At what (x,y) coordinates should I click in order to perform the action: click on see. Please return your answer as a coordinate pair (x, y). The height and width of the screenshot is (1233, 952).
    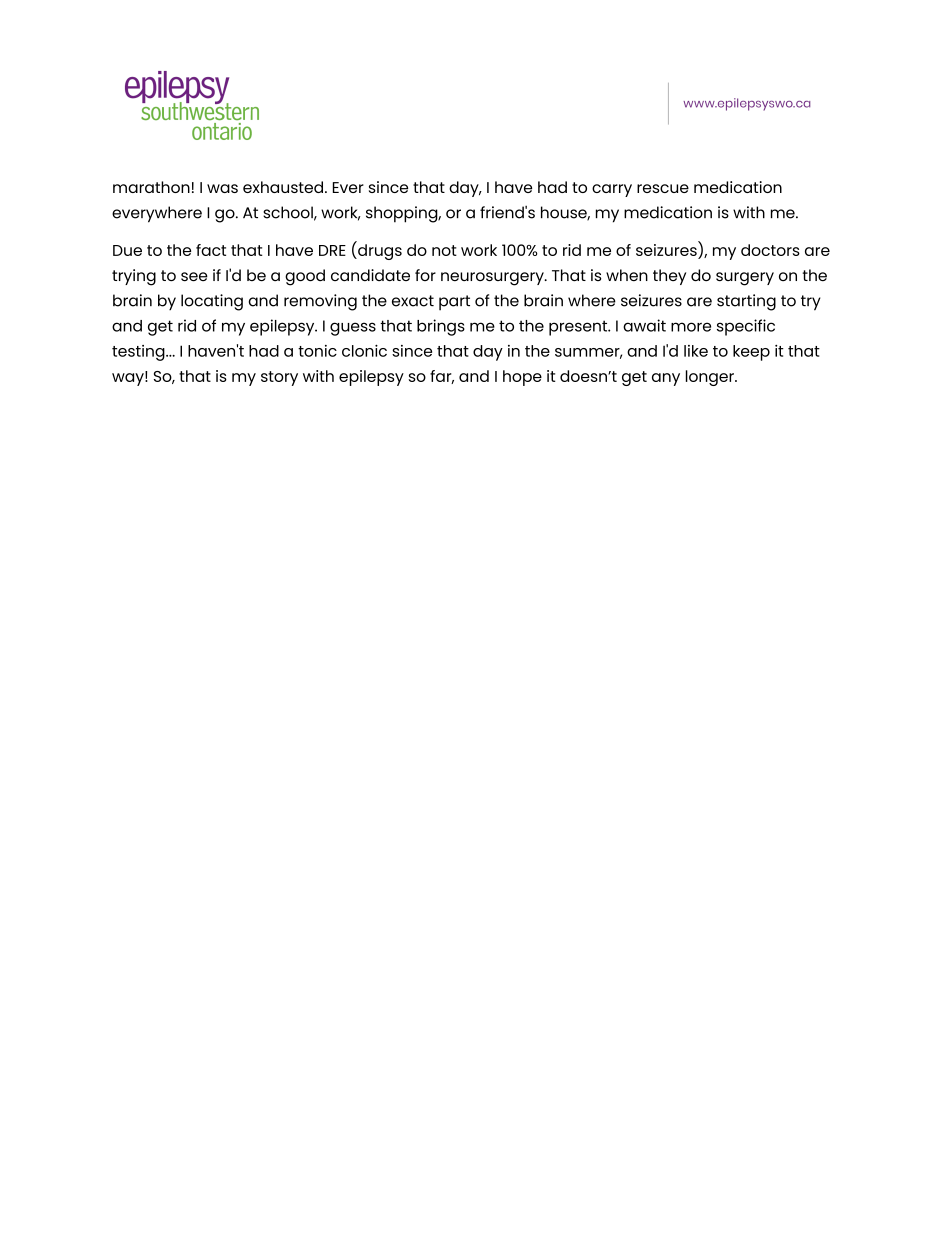
    Looking at the image, I should click on (194, 276).
